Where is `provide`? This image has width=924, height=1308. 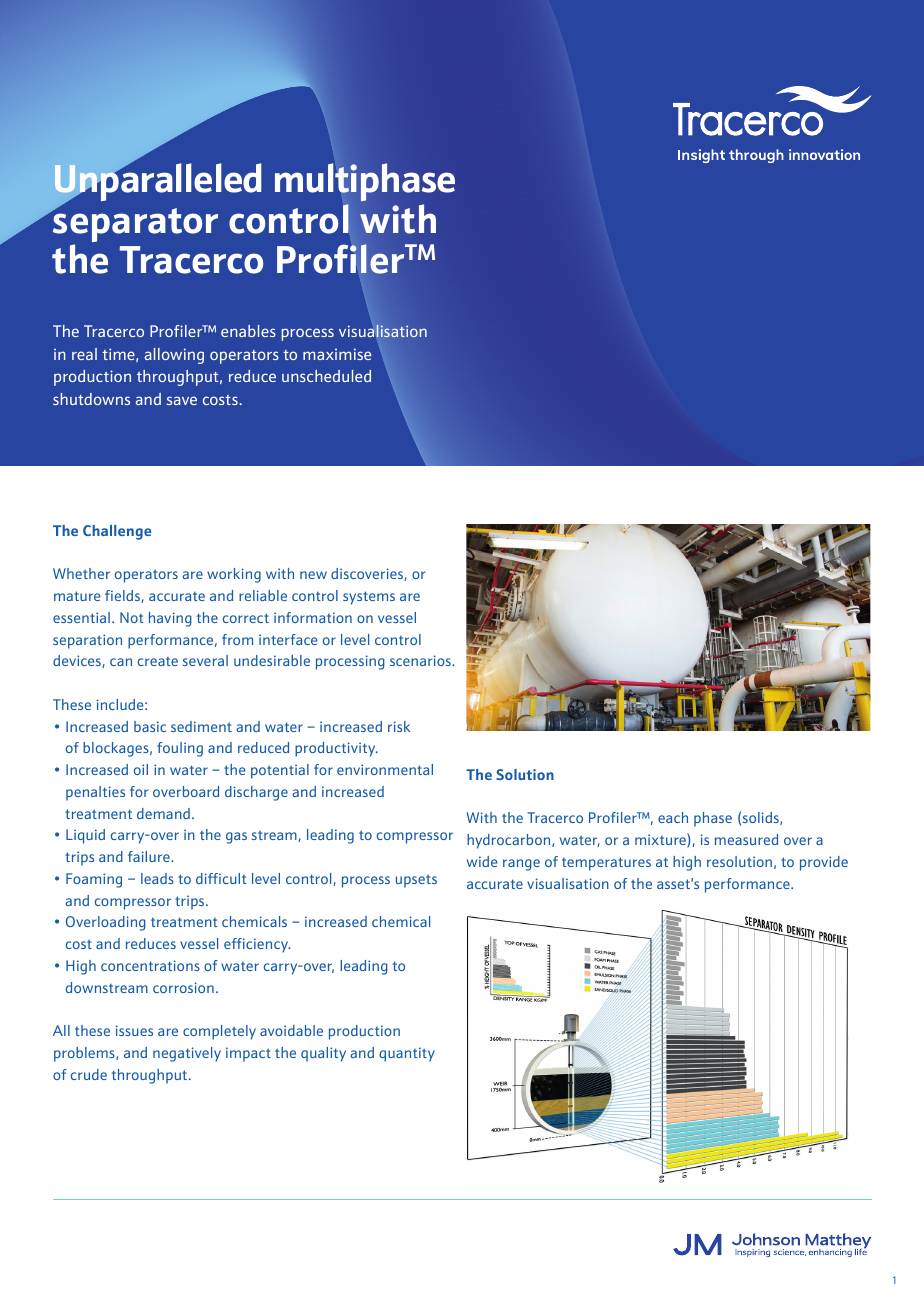
provide is located at coordinates (824, 863).
